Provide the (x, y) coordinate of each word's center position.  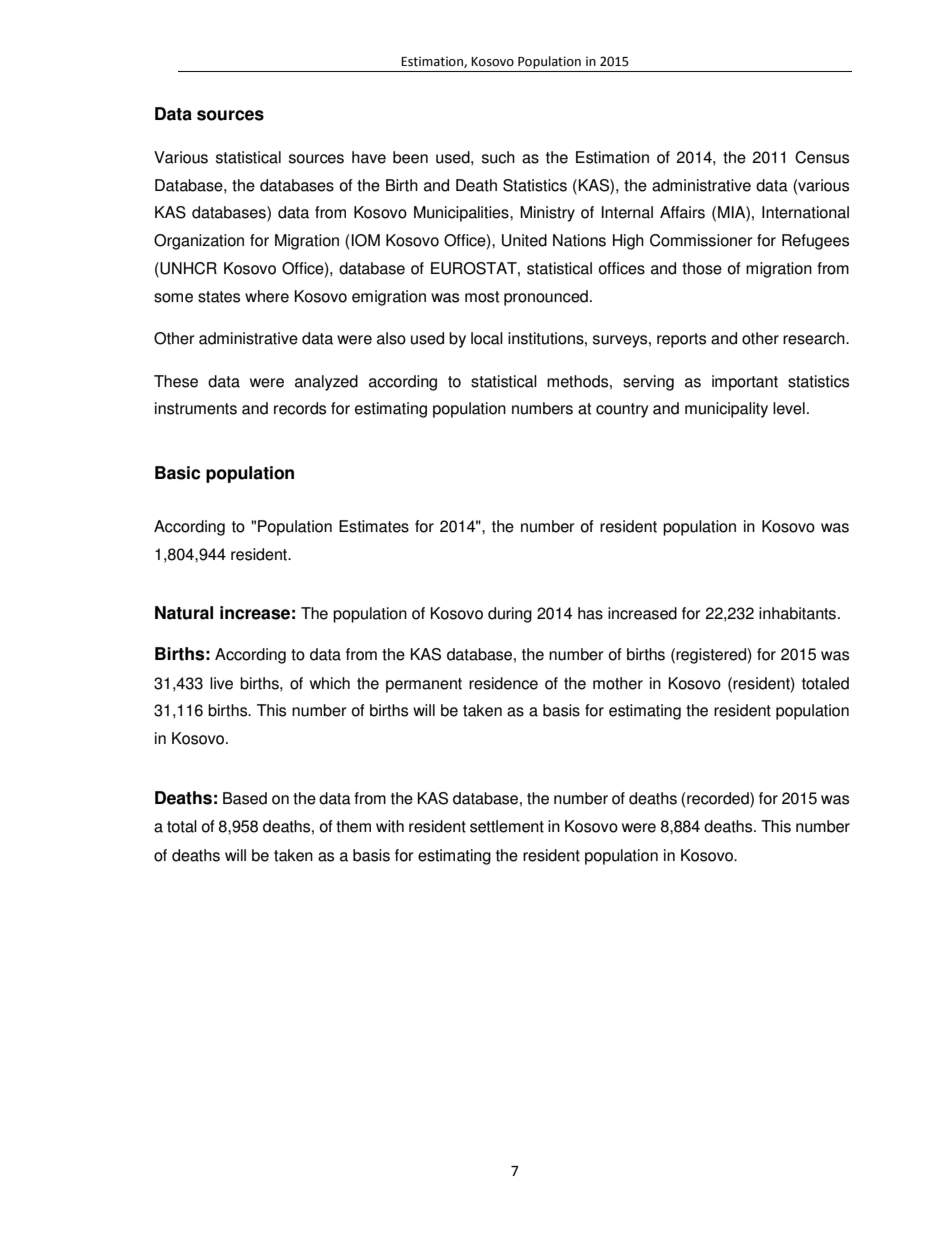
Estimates (374, 526)
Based (245, 798)
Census (822, 157)
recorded (718, 798)
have (369, 157)
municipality (726, 410)
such (498, 157)
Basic (177, 473)
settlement (507, 826)
